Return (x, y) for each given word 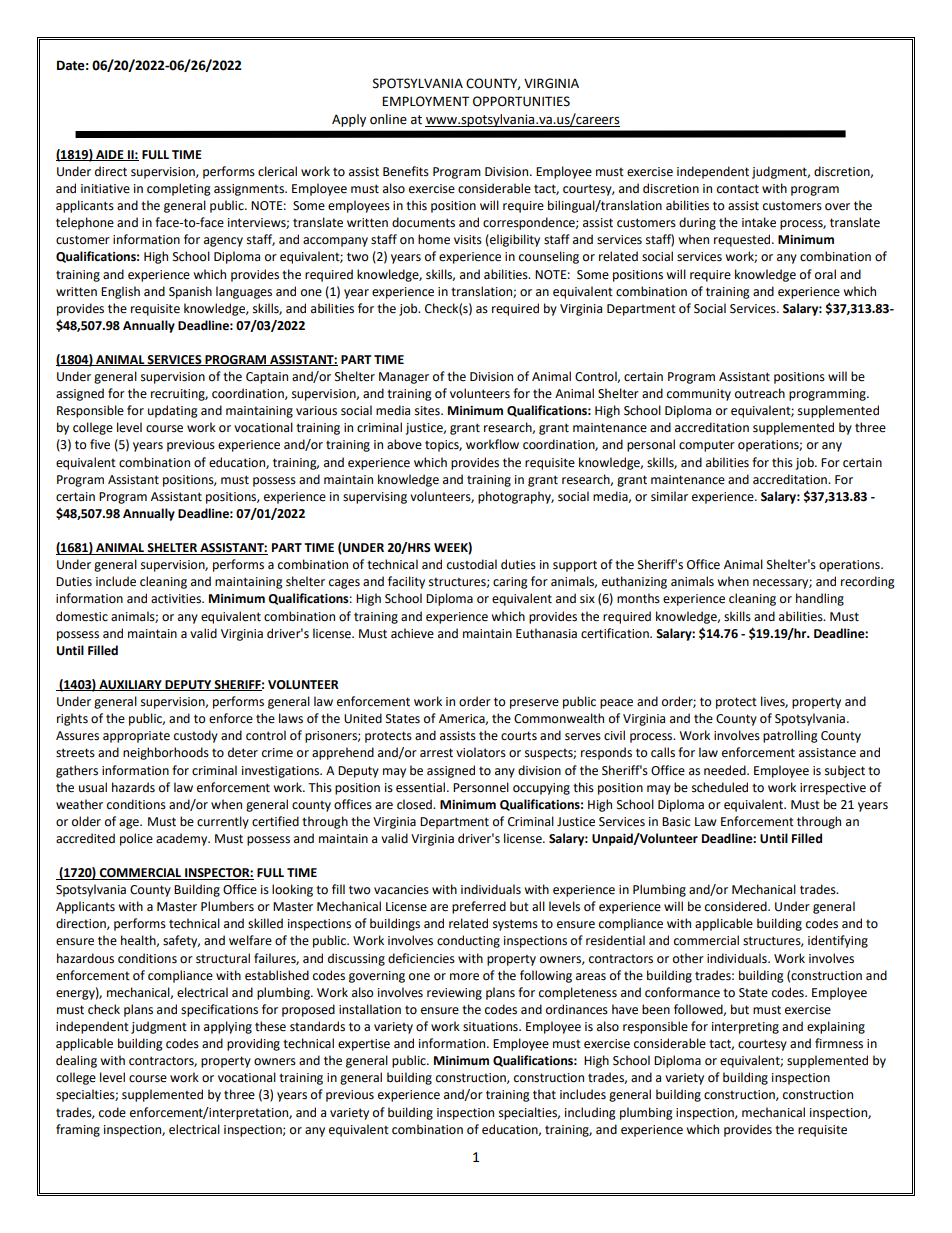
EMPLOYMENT (425, 101)
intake (759, 222)
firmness (839, 1043)
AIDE (110, 155)
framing (78, 1130)
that (544, 1094)
